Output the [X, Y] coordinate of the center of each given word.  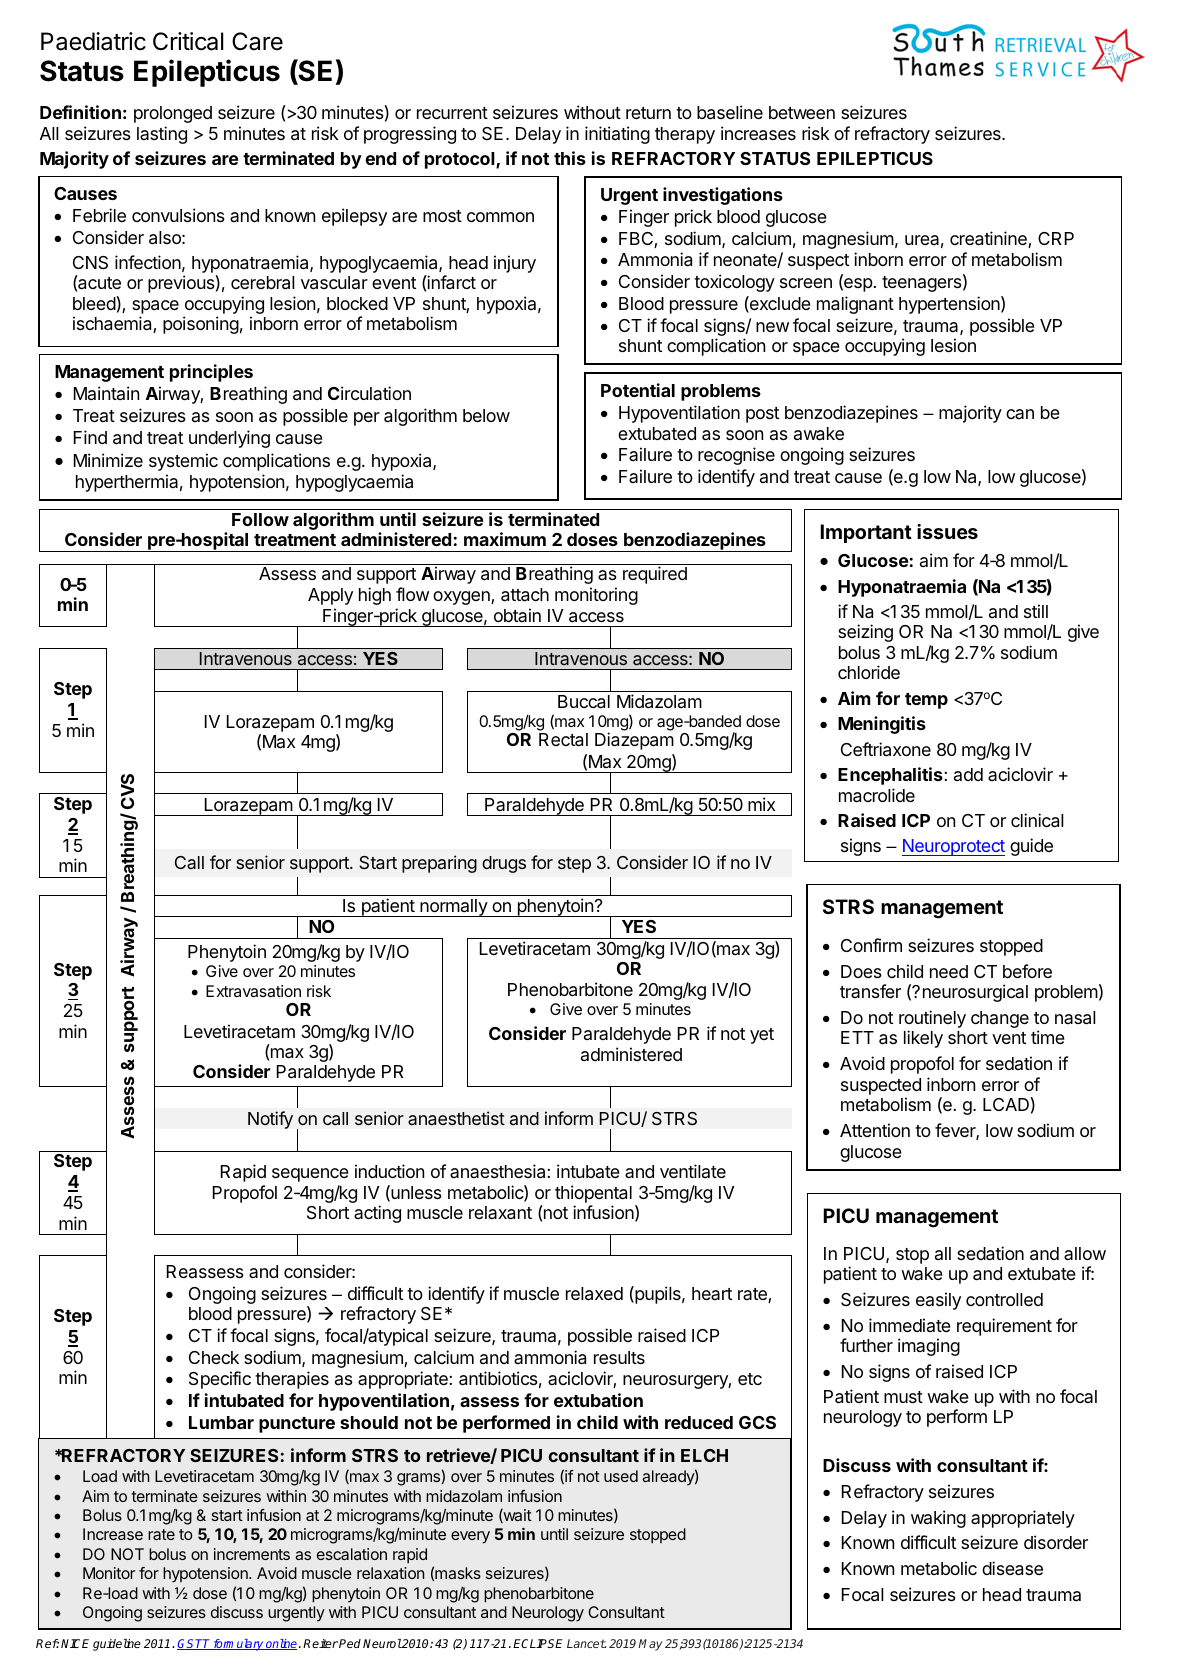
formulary [238, 1645]
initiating [617, 135]
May [650, 1645]
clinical [1037, 820]
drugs [504, 864]
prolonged [173, 114]
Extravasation [253, 991]
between [802, 112]
